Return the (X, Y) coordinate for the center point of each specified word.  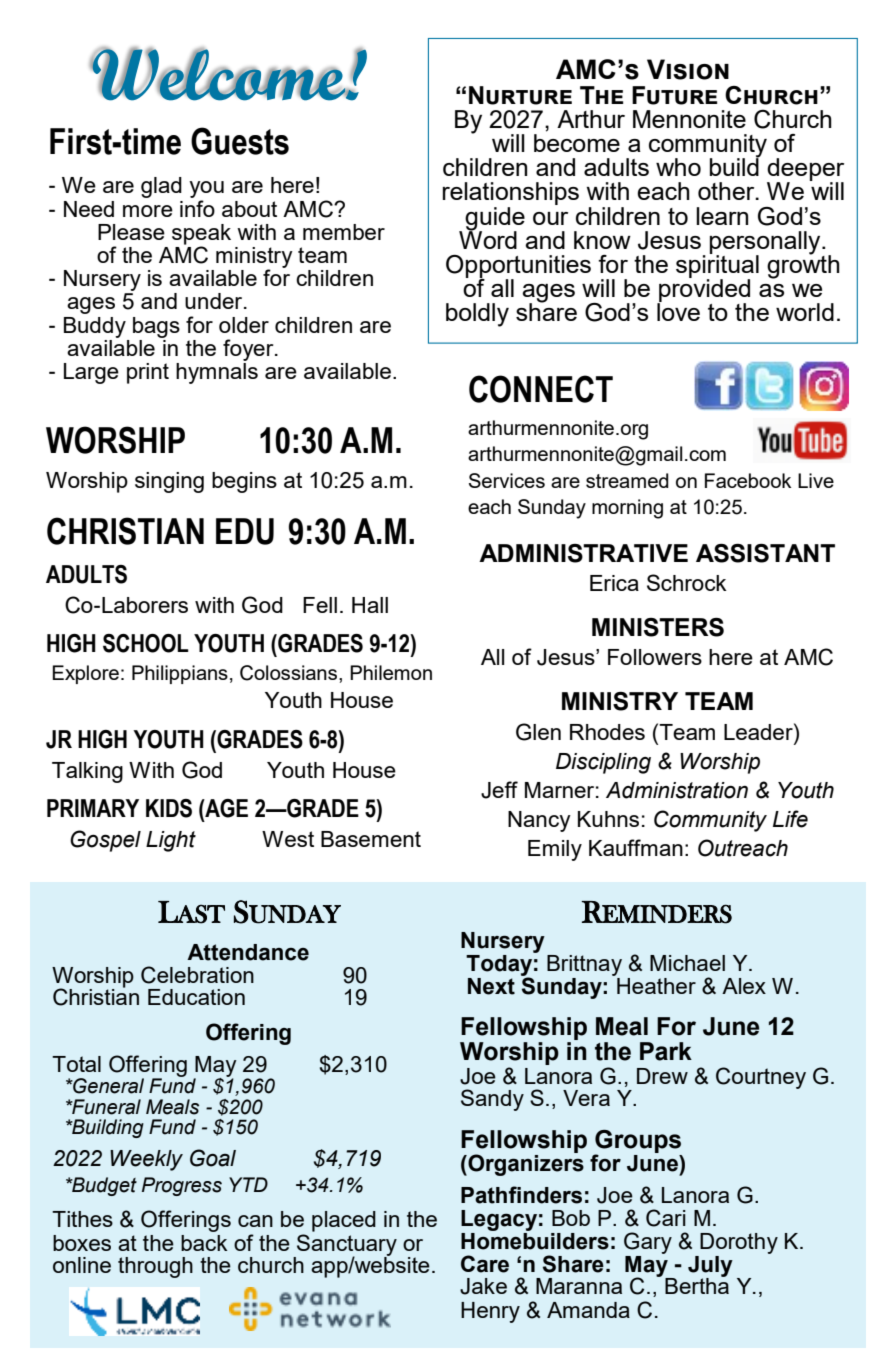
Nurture (520, 95)
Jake (483, 1286)
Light (171, 841)
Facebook (748, 480)
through (155, 1267)
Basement (371, 839)
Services (507, 480)
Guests (240, 141)
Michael (687, 963)
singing (169, 482)
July (710, 1267)
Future (674, 95)
